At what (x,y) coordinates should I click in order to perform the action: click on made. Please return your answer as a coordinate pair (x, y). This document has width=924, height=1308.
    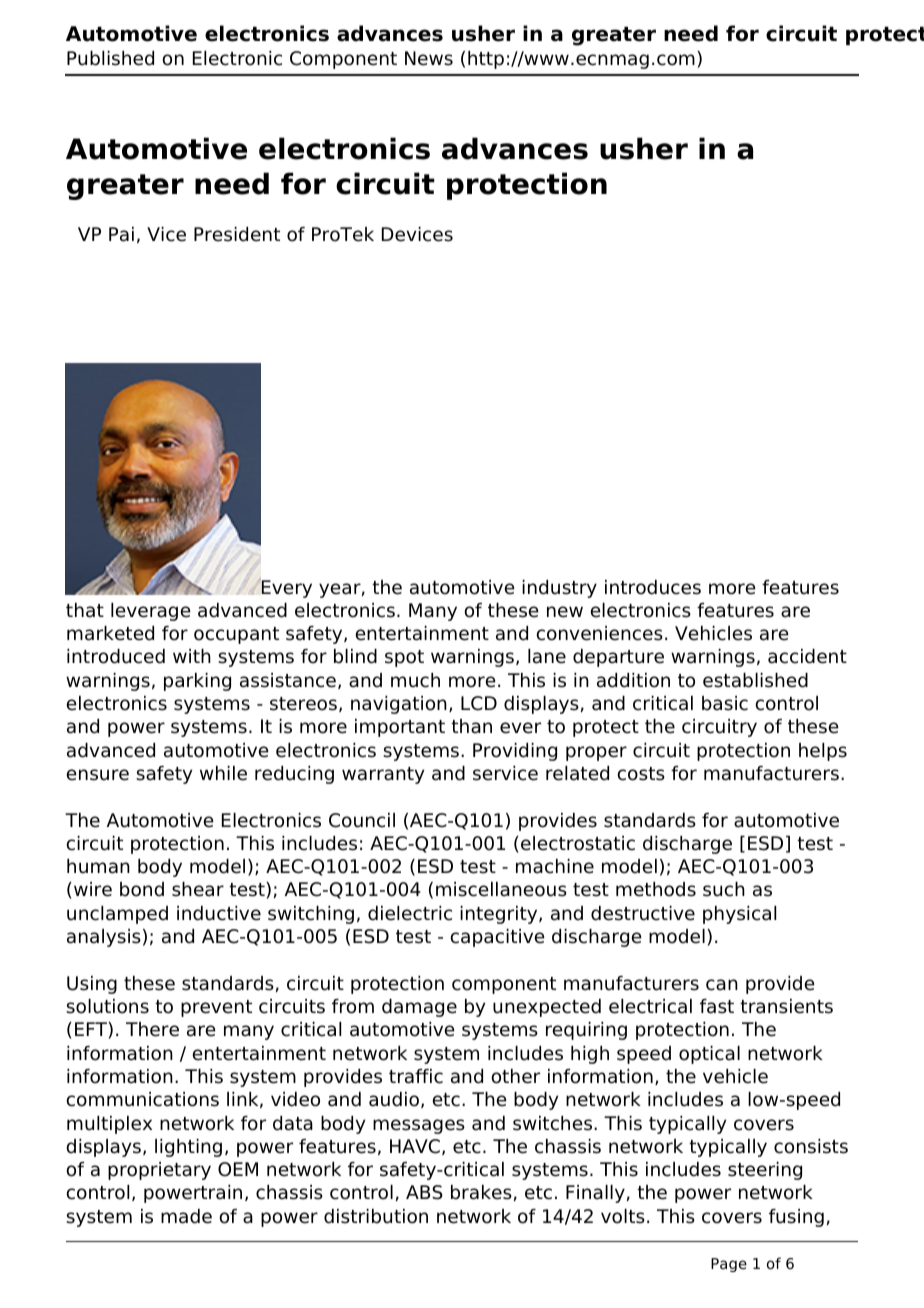
    Looking at the image, I should click on (186, 1216).
